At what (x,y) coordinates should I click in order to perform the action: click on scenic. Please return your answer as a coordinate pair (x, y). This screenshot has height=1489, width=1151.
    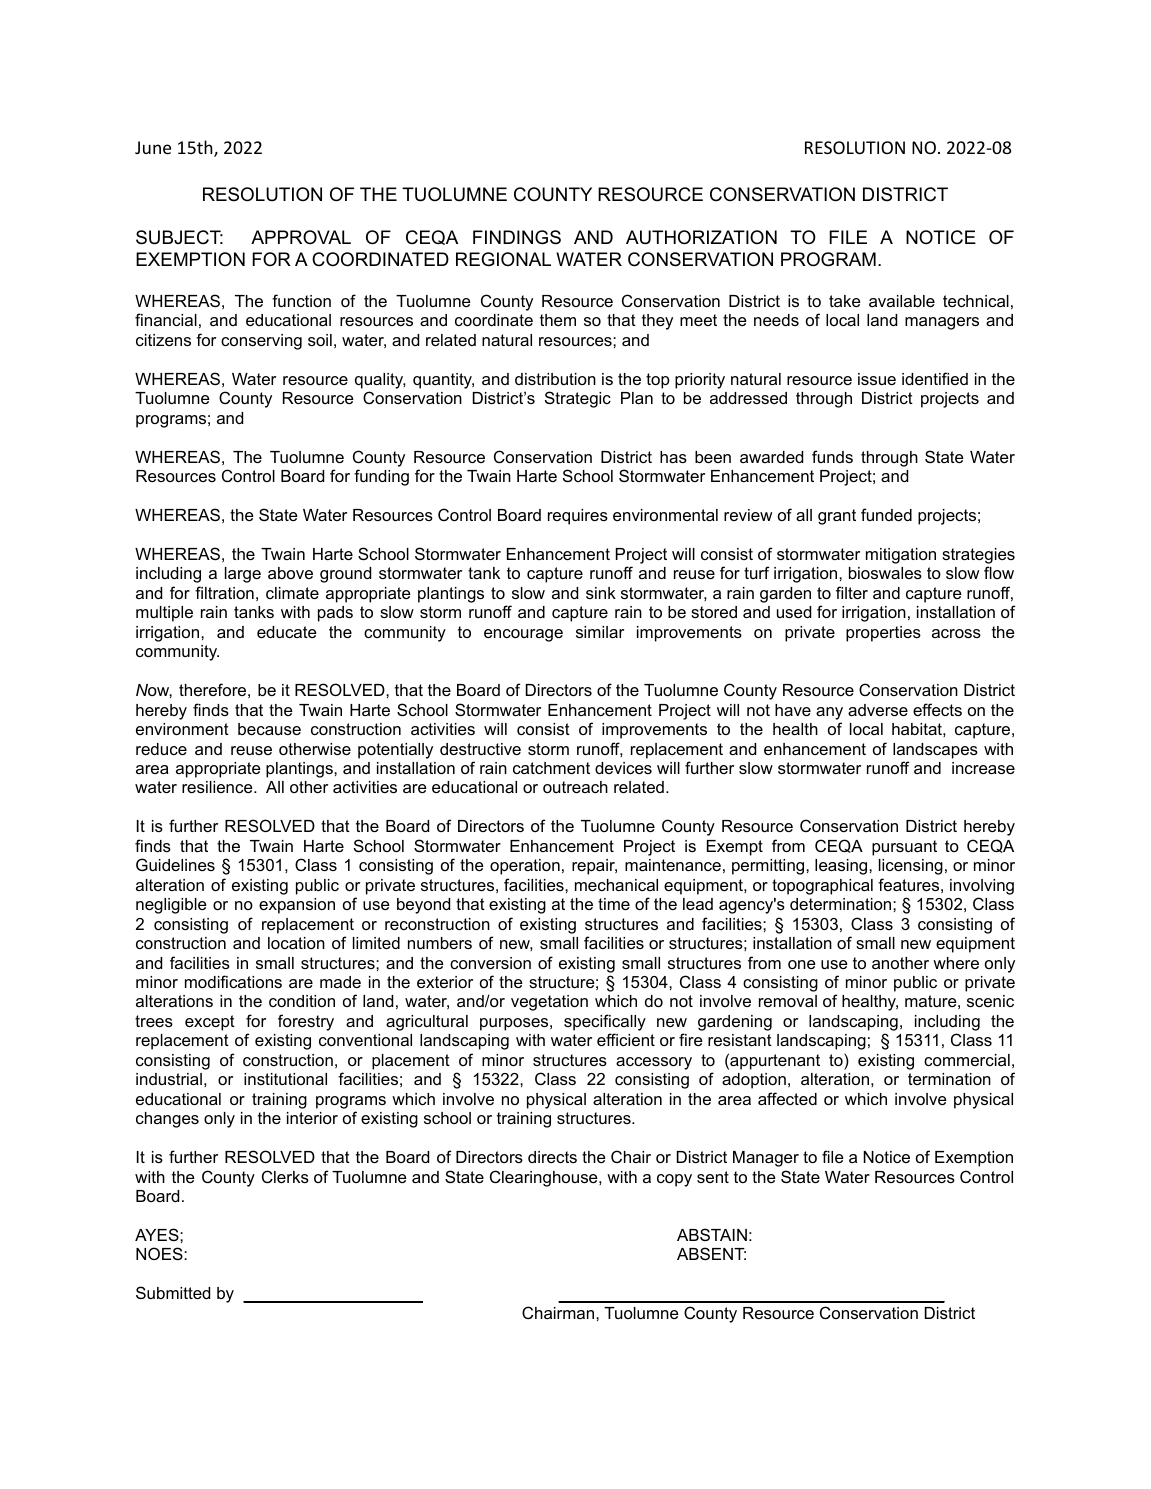
    Looking at the image, I should click on (990, 1001).
